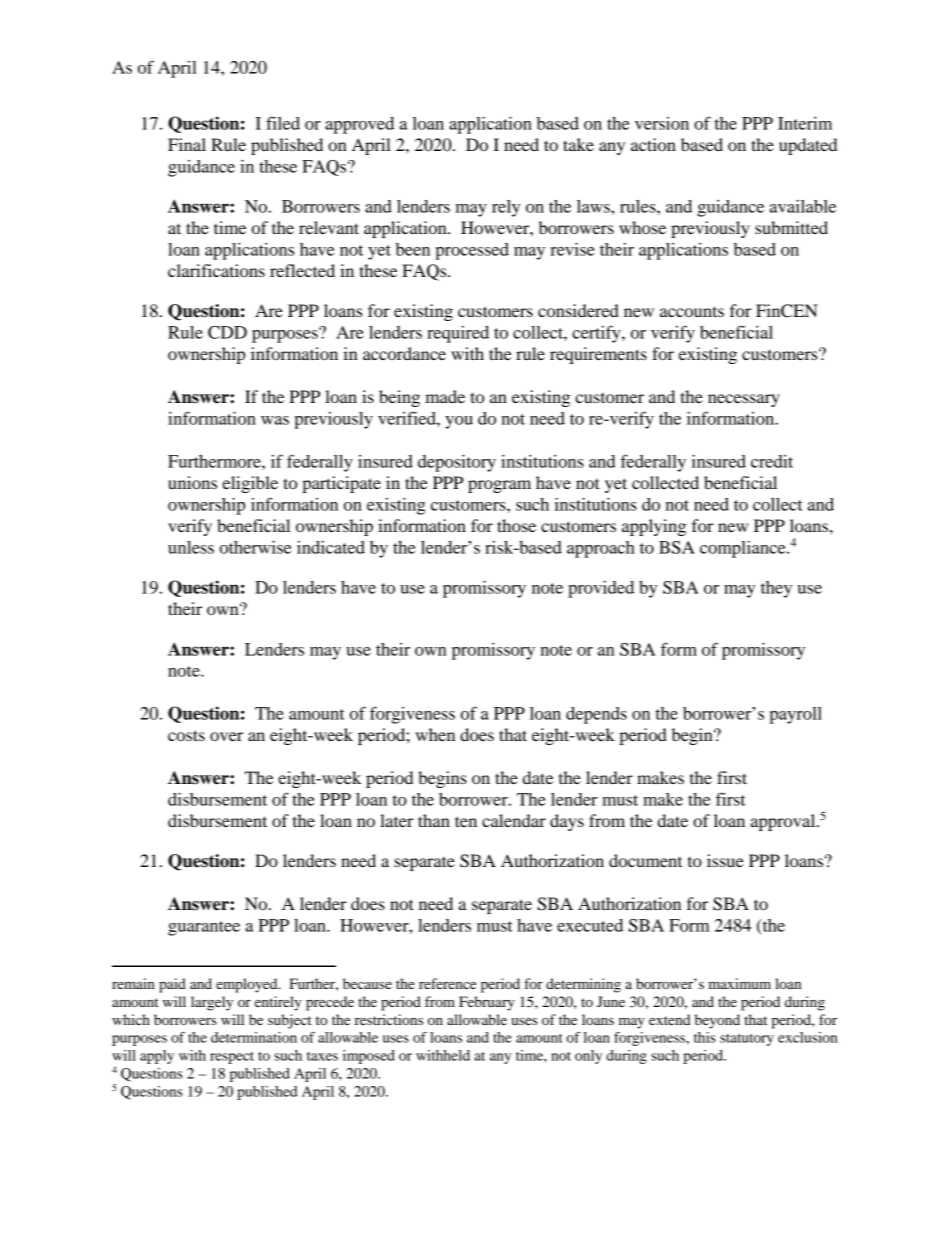 This document has height=1233, width=952. What do you see at coordinates (487, 1003) in the document?
I see `February` at bounding box center [487, 1003].
